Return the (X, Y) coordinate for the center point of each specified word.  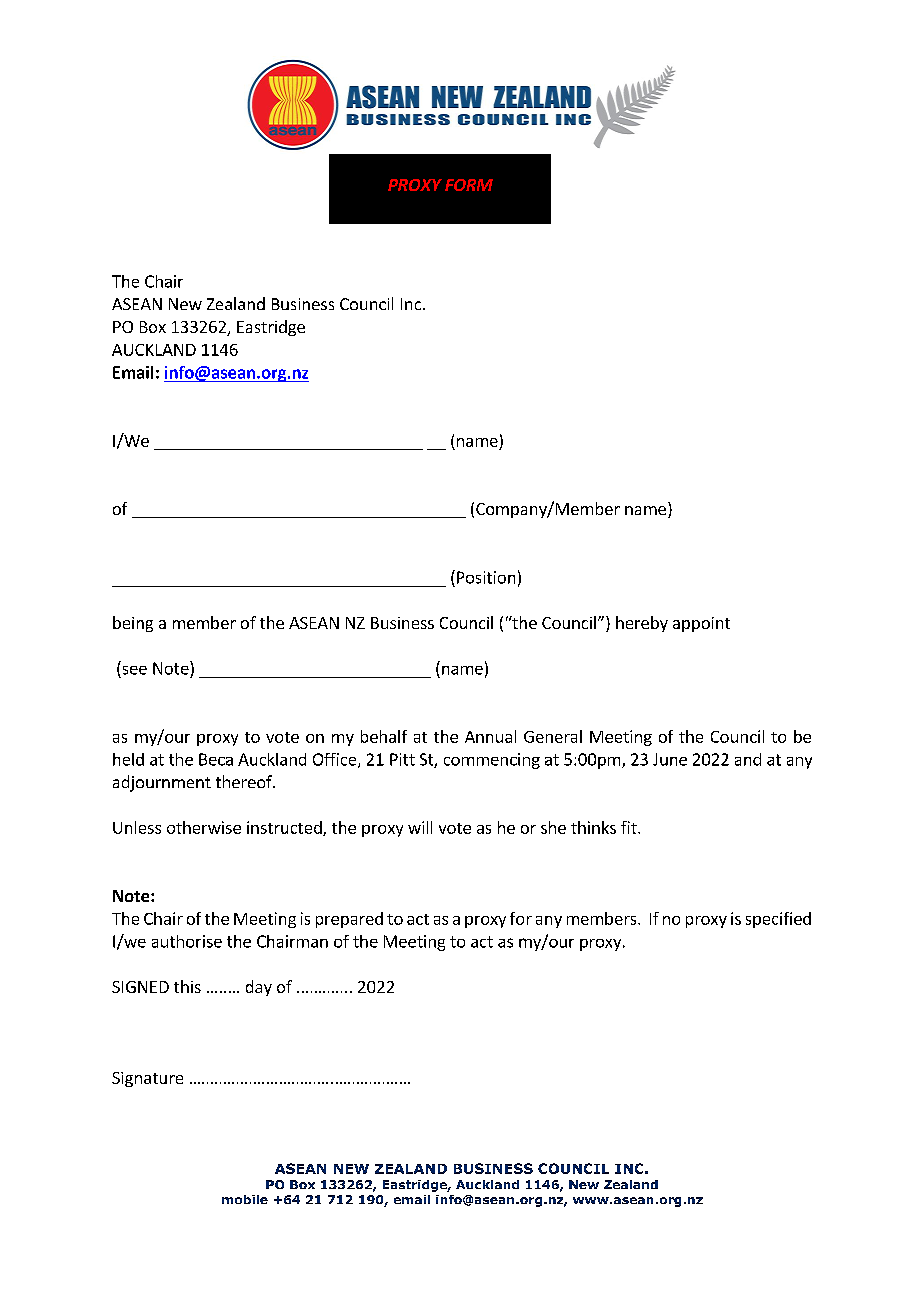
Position (486, 577)
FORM (469, 185)
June (670, 759)
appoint (701, 624)
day (259, 988)
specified (778, 920)
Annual (490, 736)
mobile (245, 1199)
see (135, 670)
